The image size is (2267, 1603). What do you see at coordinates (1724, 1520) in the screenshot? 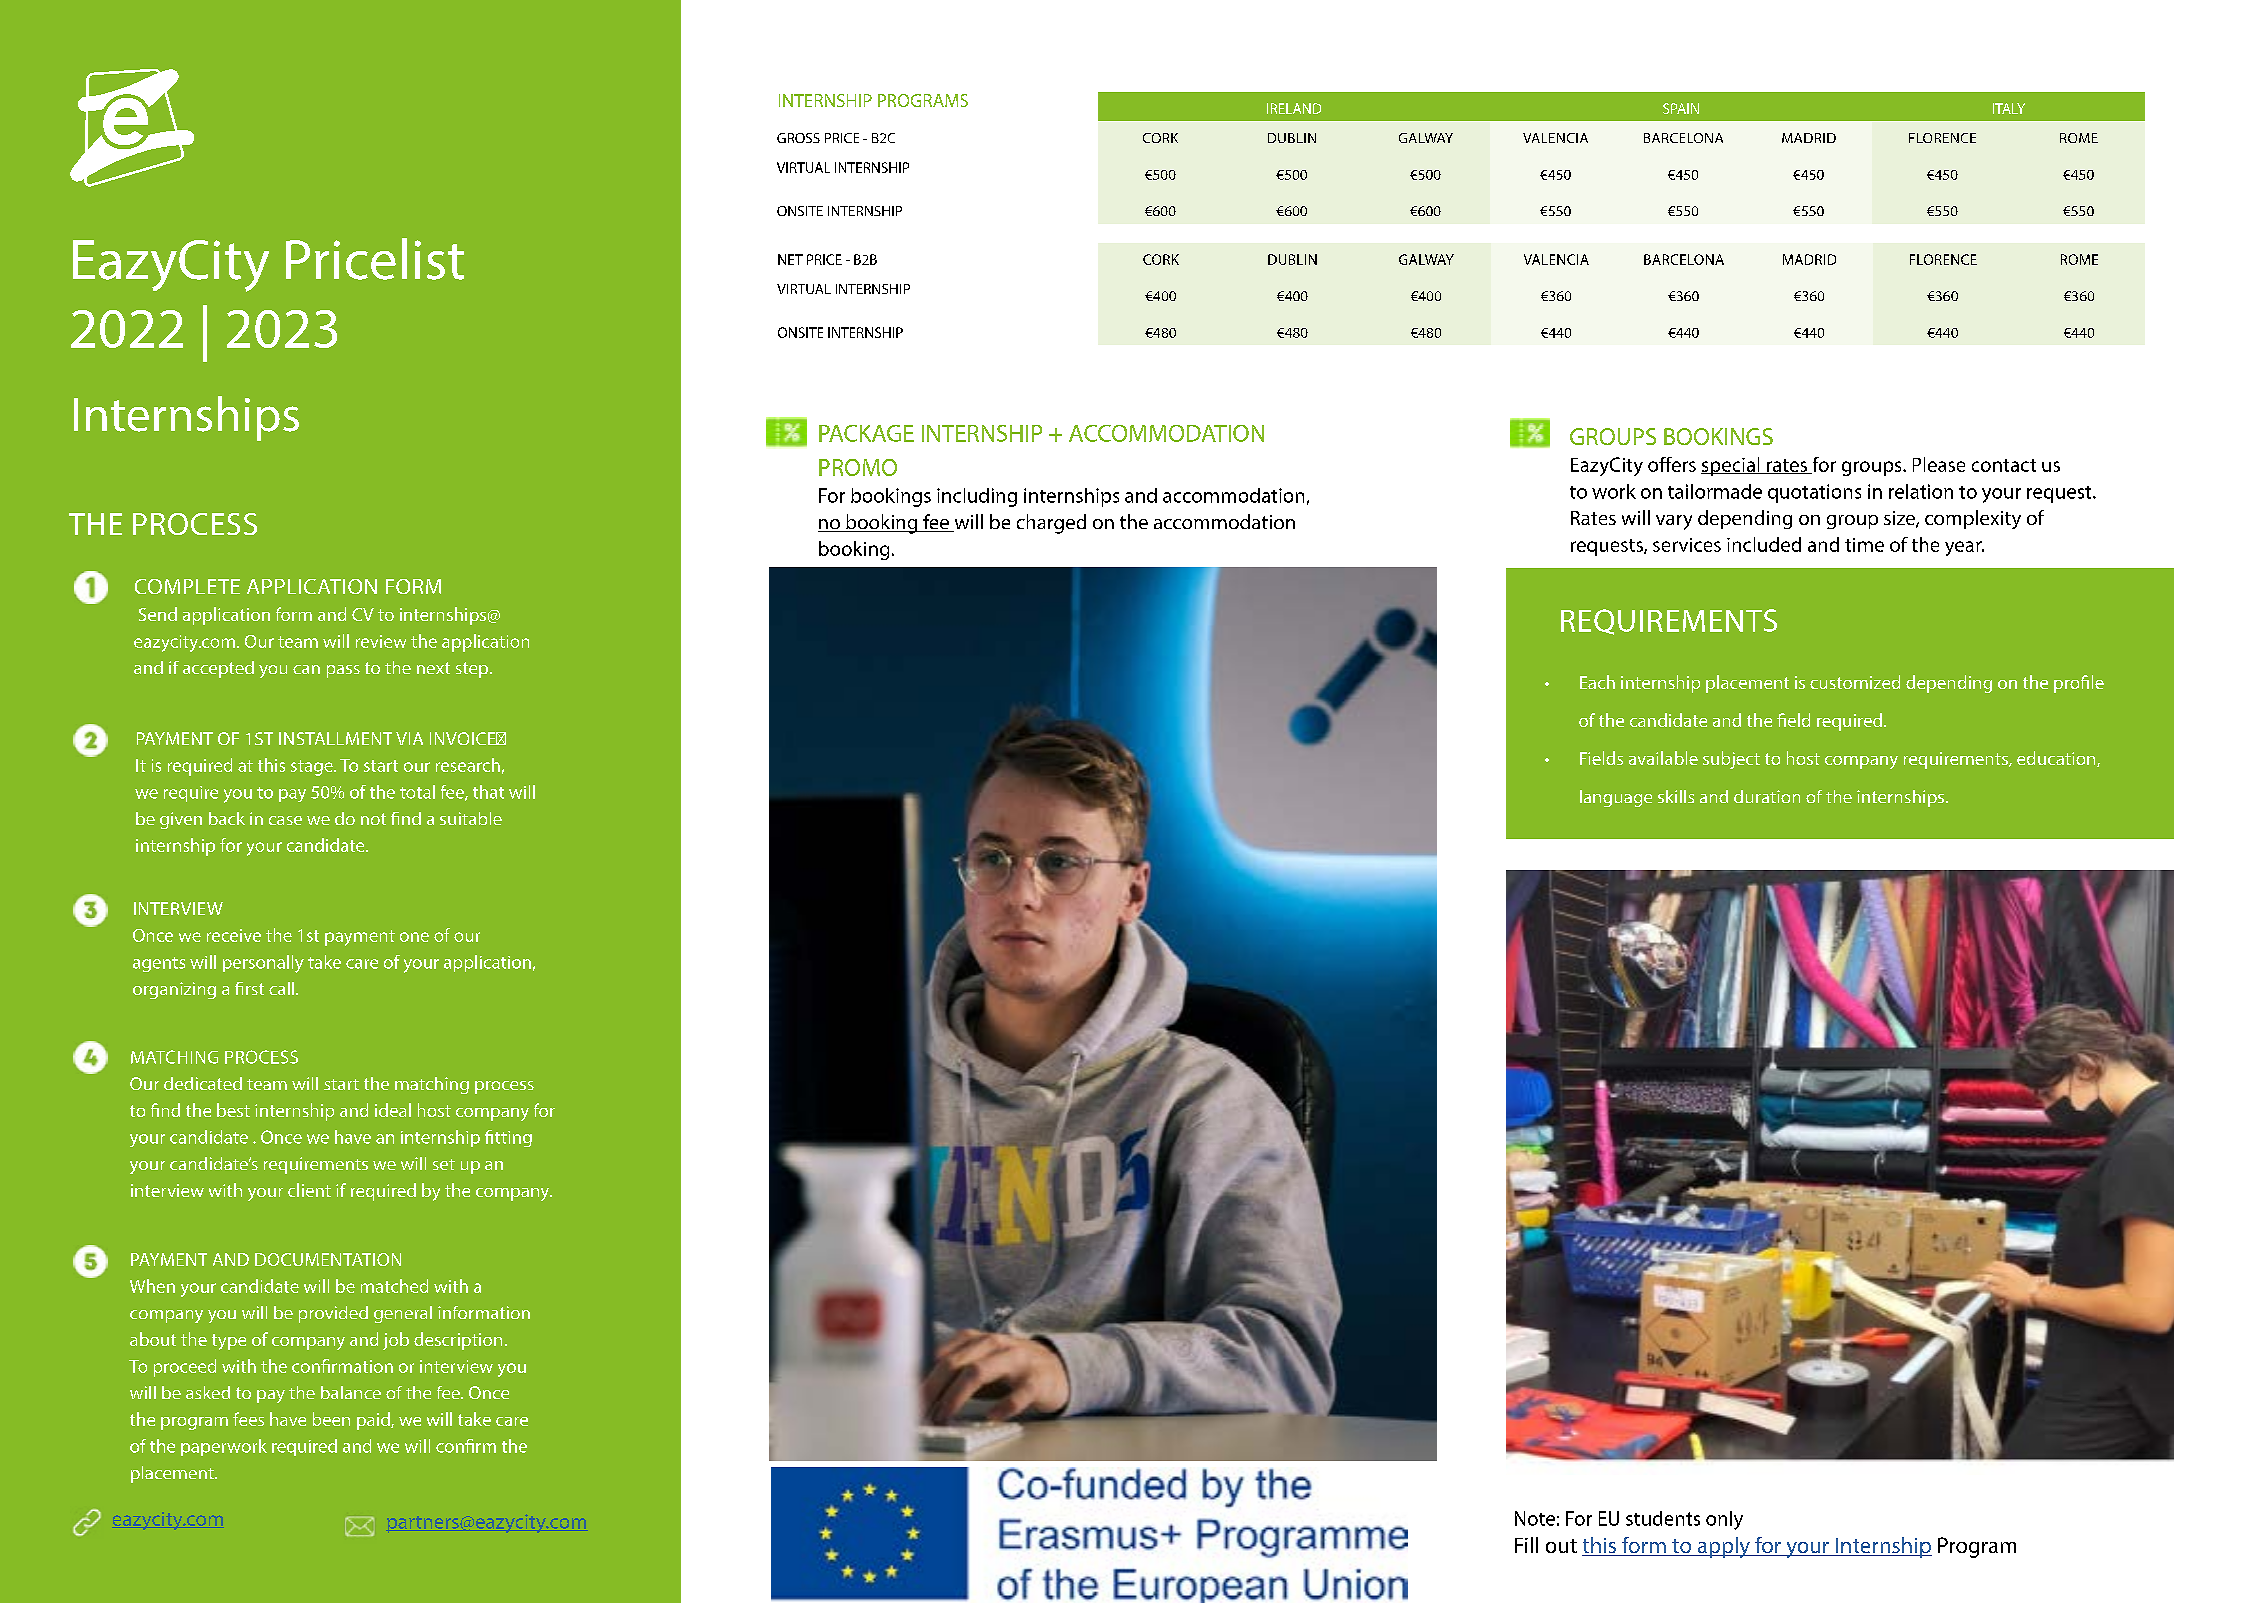
I see `only` at bounding box center [1724, 1520].
